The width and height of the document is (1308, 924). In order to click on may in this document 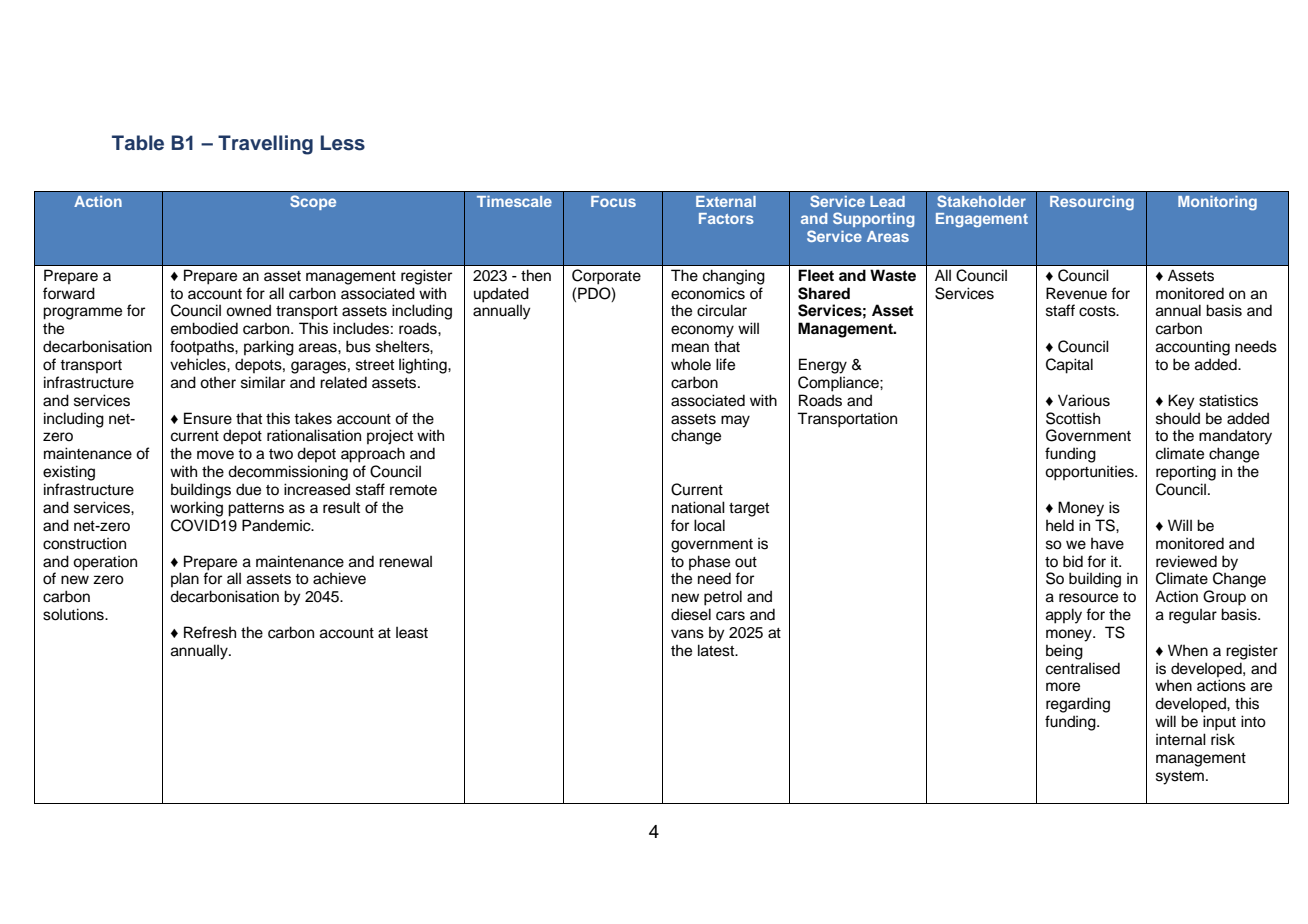, I will do `click(735, 421)`.
